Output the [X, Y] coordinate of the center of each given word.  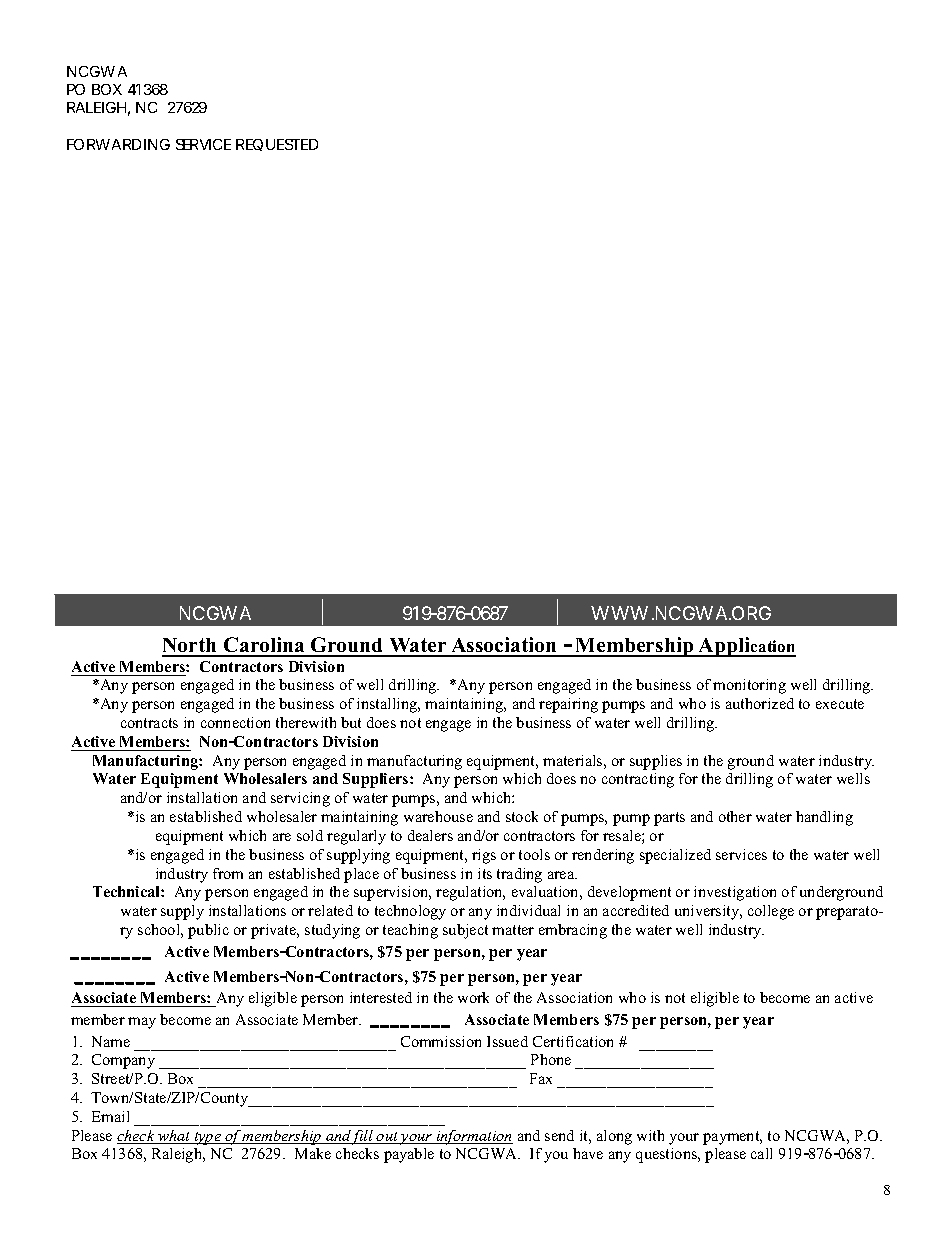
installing [388, 705]
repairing [568, 705]
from [228, 873]
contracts [149, 723]
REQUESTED [277, 145]
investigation [735, 893]
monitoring [749, 686]
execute [840, 704]
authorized [760, 703]
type [208, 1138]
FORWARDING [118, 144]
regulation [470, 893]
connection [235, 722]
